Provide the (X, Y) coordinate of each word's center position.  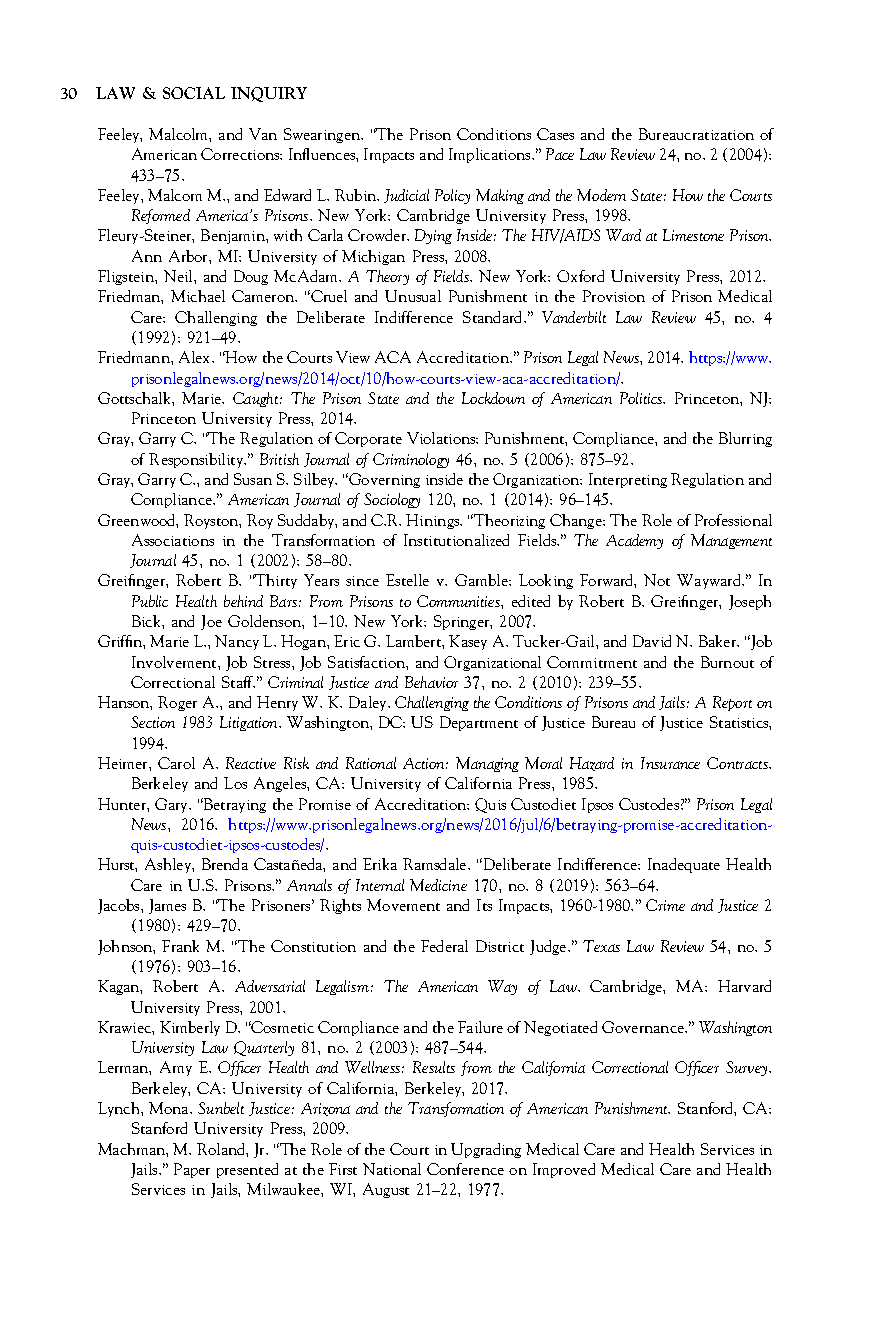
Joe (211, 622)
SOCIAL (194, 93)
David (652, 641)
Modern (601, 195)
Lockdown (493, 398)
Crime (665, 905)
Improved (564, 1170)
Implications (491, 155)
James (167, 906)
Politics (642, 398)
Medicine (438, 885)
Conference (465, 1169)
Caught (257, 399)
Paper (192, 1170)
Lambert (414, 641)
